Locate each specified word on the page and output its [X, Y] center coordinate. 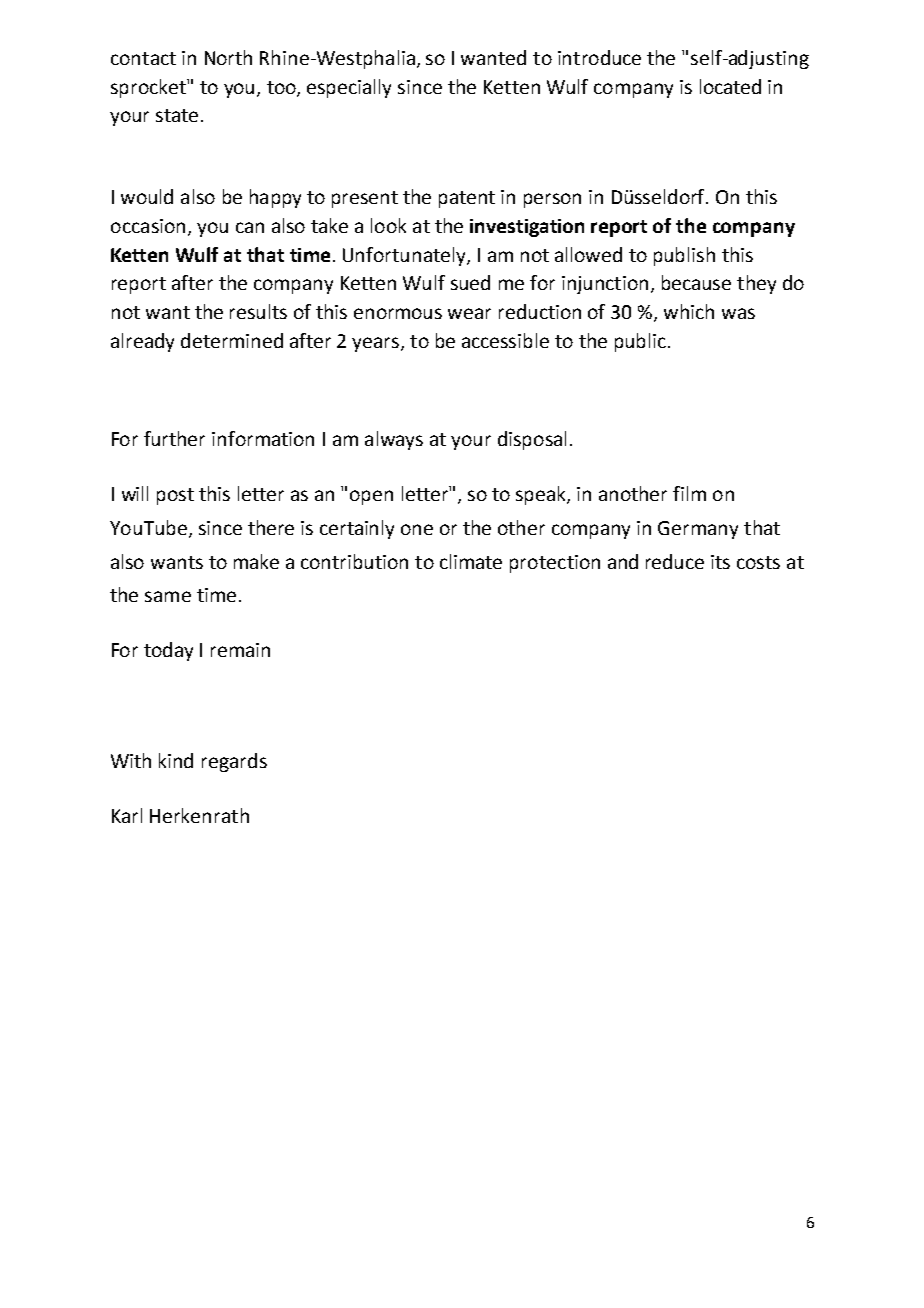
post [175, 496]
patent [467, 199]
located [730, 86]
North [228, 57]
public [640, 342]
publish [684, 256]
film [689, 493]
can [250, 227]
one [417, 529]
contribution [354, 561]
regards [234, 762]
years [377, 344]
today [168, 651]
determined [232, 340]
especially [349, 88]
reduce [675, 561]
